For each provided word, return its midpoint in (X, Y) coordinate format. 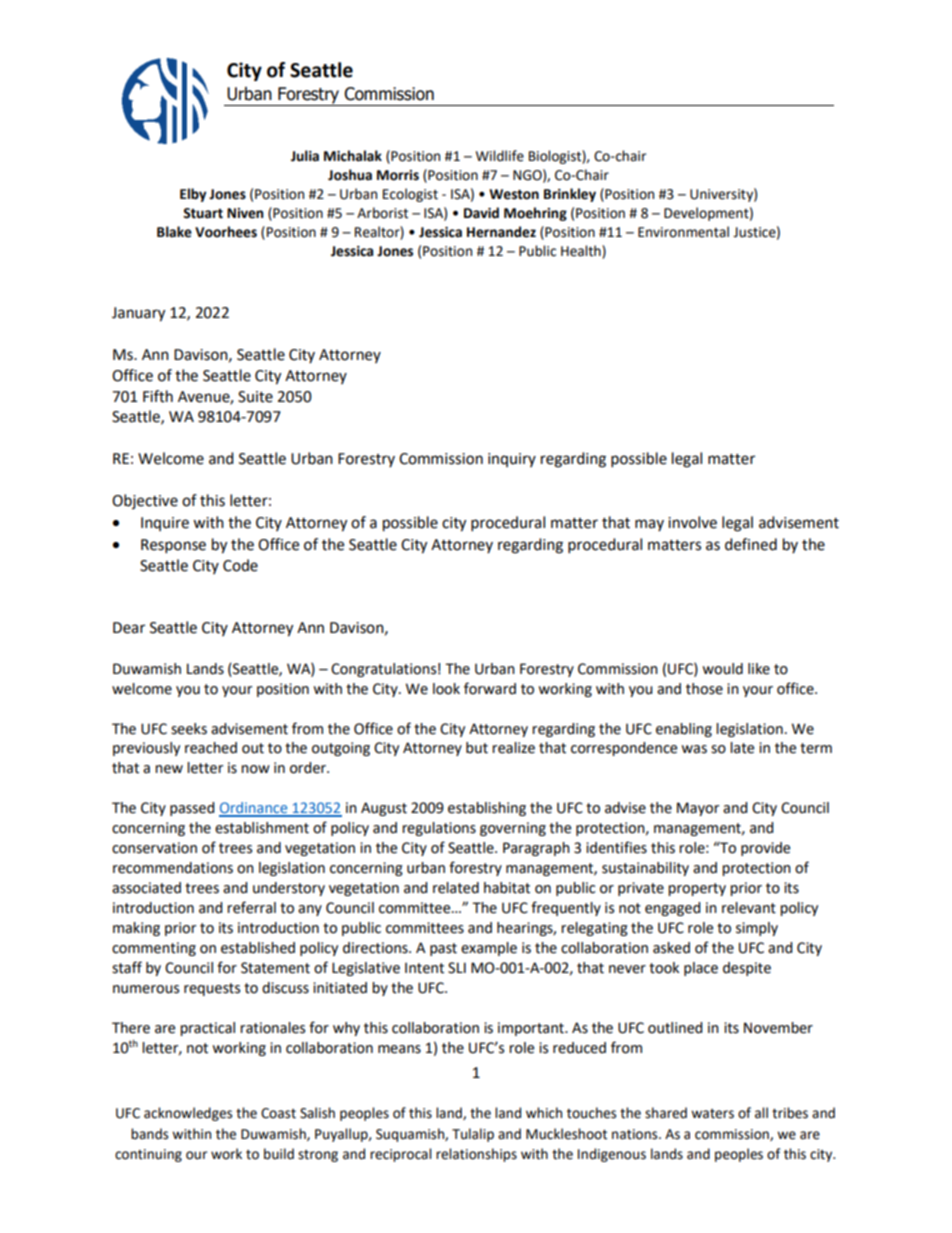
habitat (507, 888)
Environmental (683, 232)
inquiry (512, 460)
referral (251, 907)
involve (692, 522)
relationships (476, 1155)
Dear (129, 628)
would (722, 669)
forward (490, 688)
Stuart (203, 213)
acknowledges (188, 1114)
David (481, 213)
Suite (255, 397)
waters (712, 1114)
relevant (749, 908)
